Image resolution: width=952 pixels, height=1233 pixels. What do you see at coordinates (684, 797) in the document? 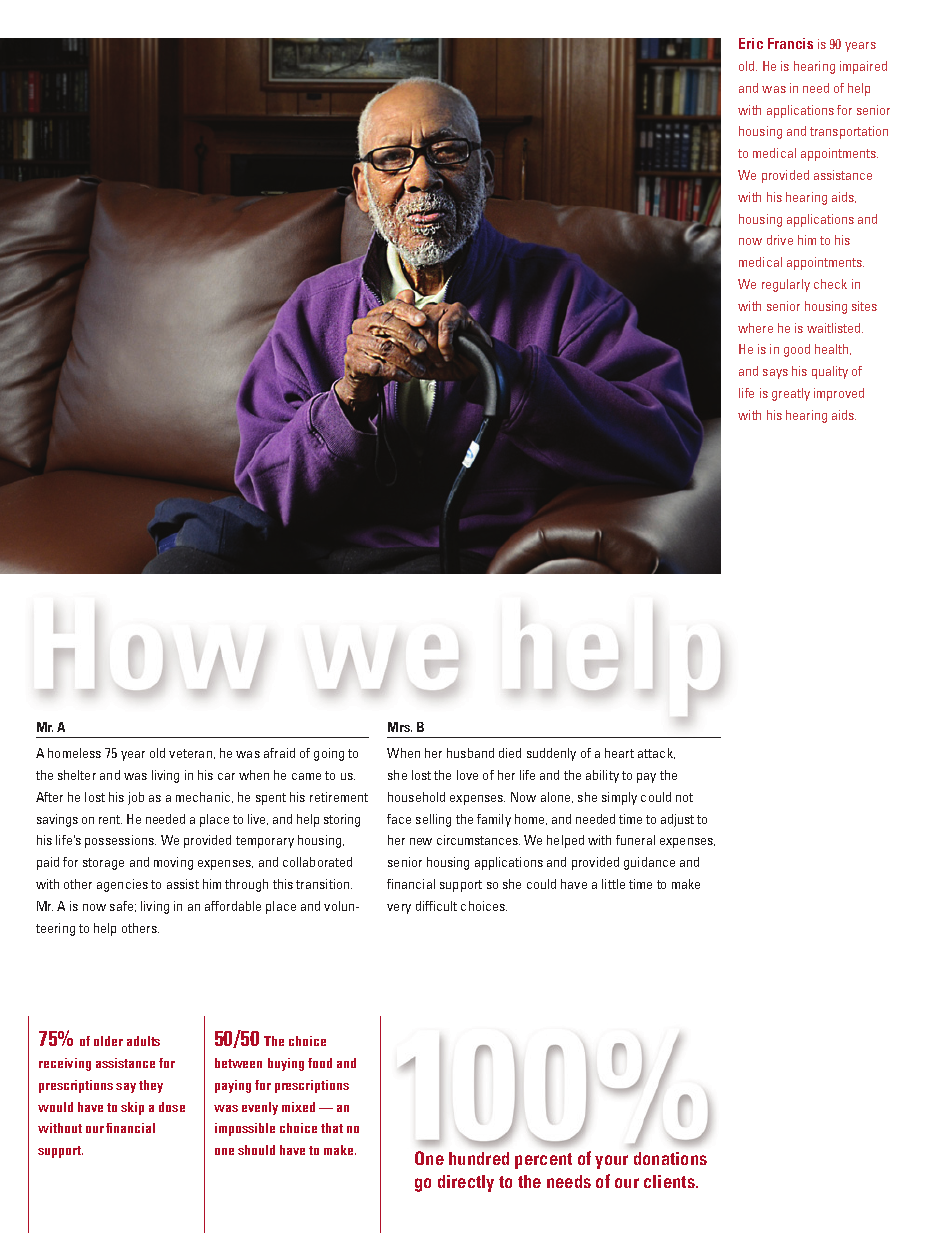
I see `not` at bounding box center [684, 797].
